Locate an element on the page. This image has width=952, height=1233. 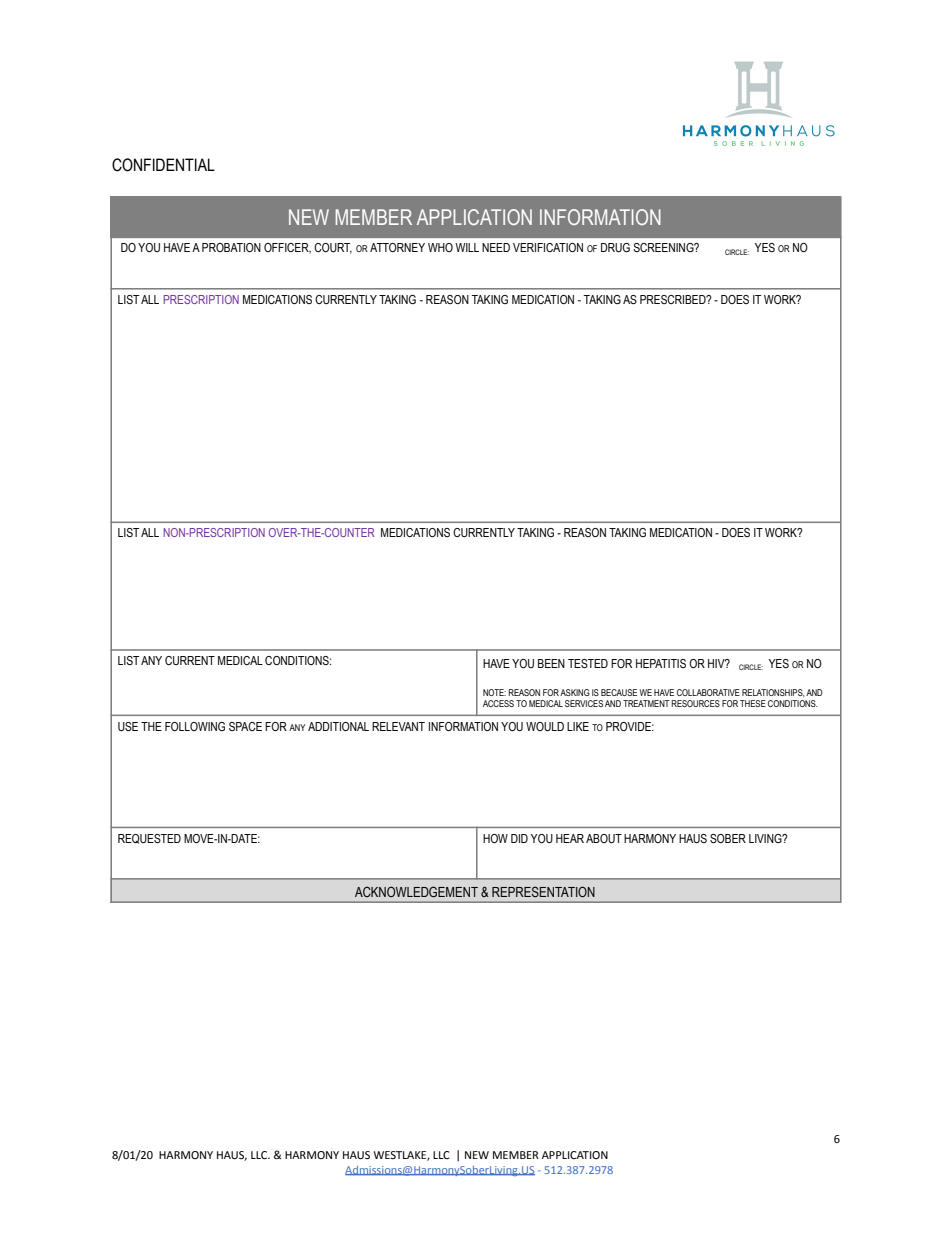
WILL is located at coordinates (467, 247).
